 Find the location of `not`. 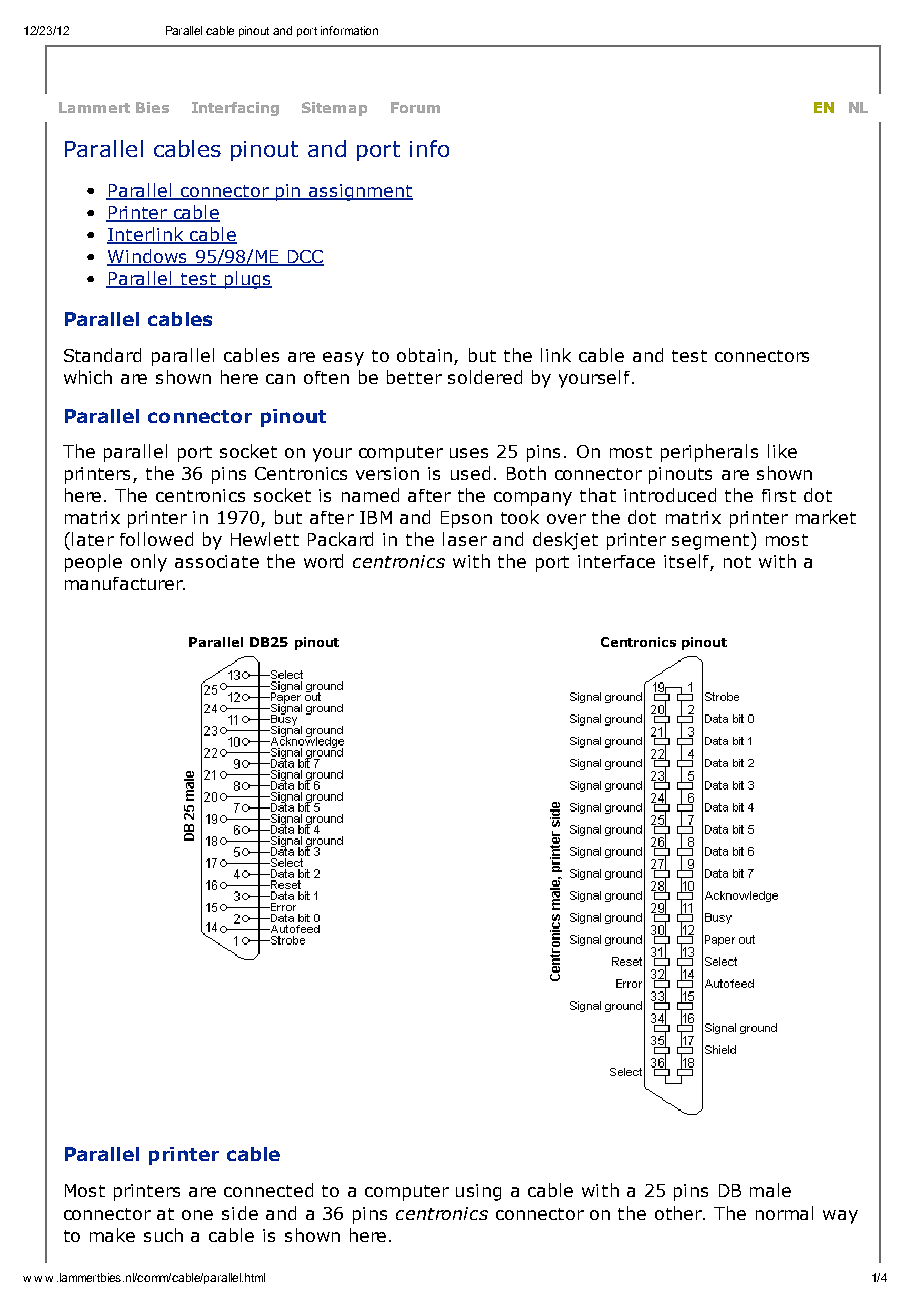

not is located at coordinates (737, 562).
